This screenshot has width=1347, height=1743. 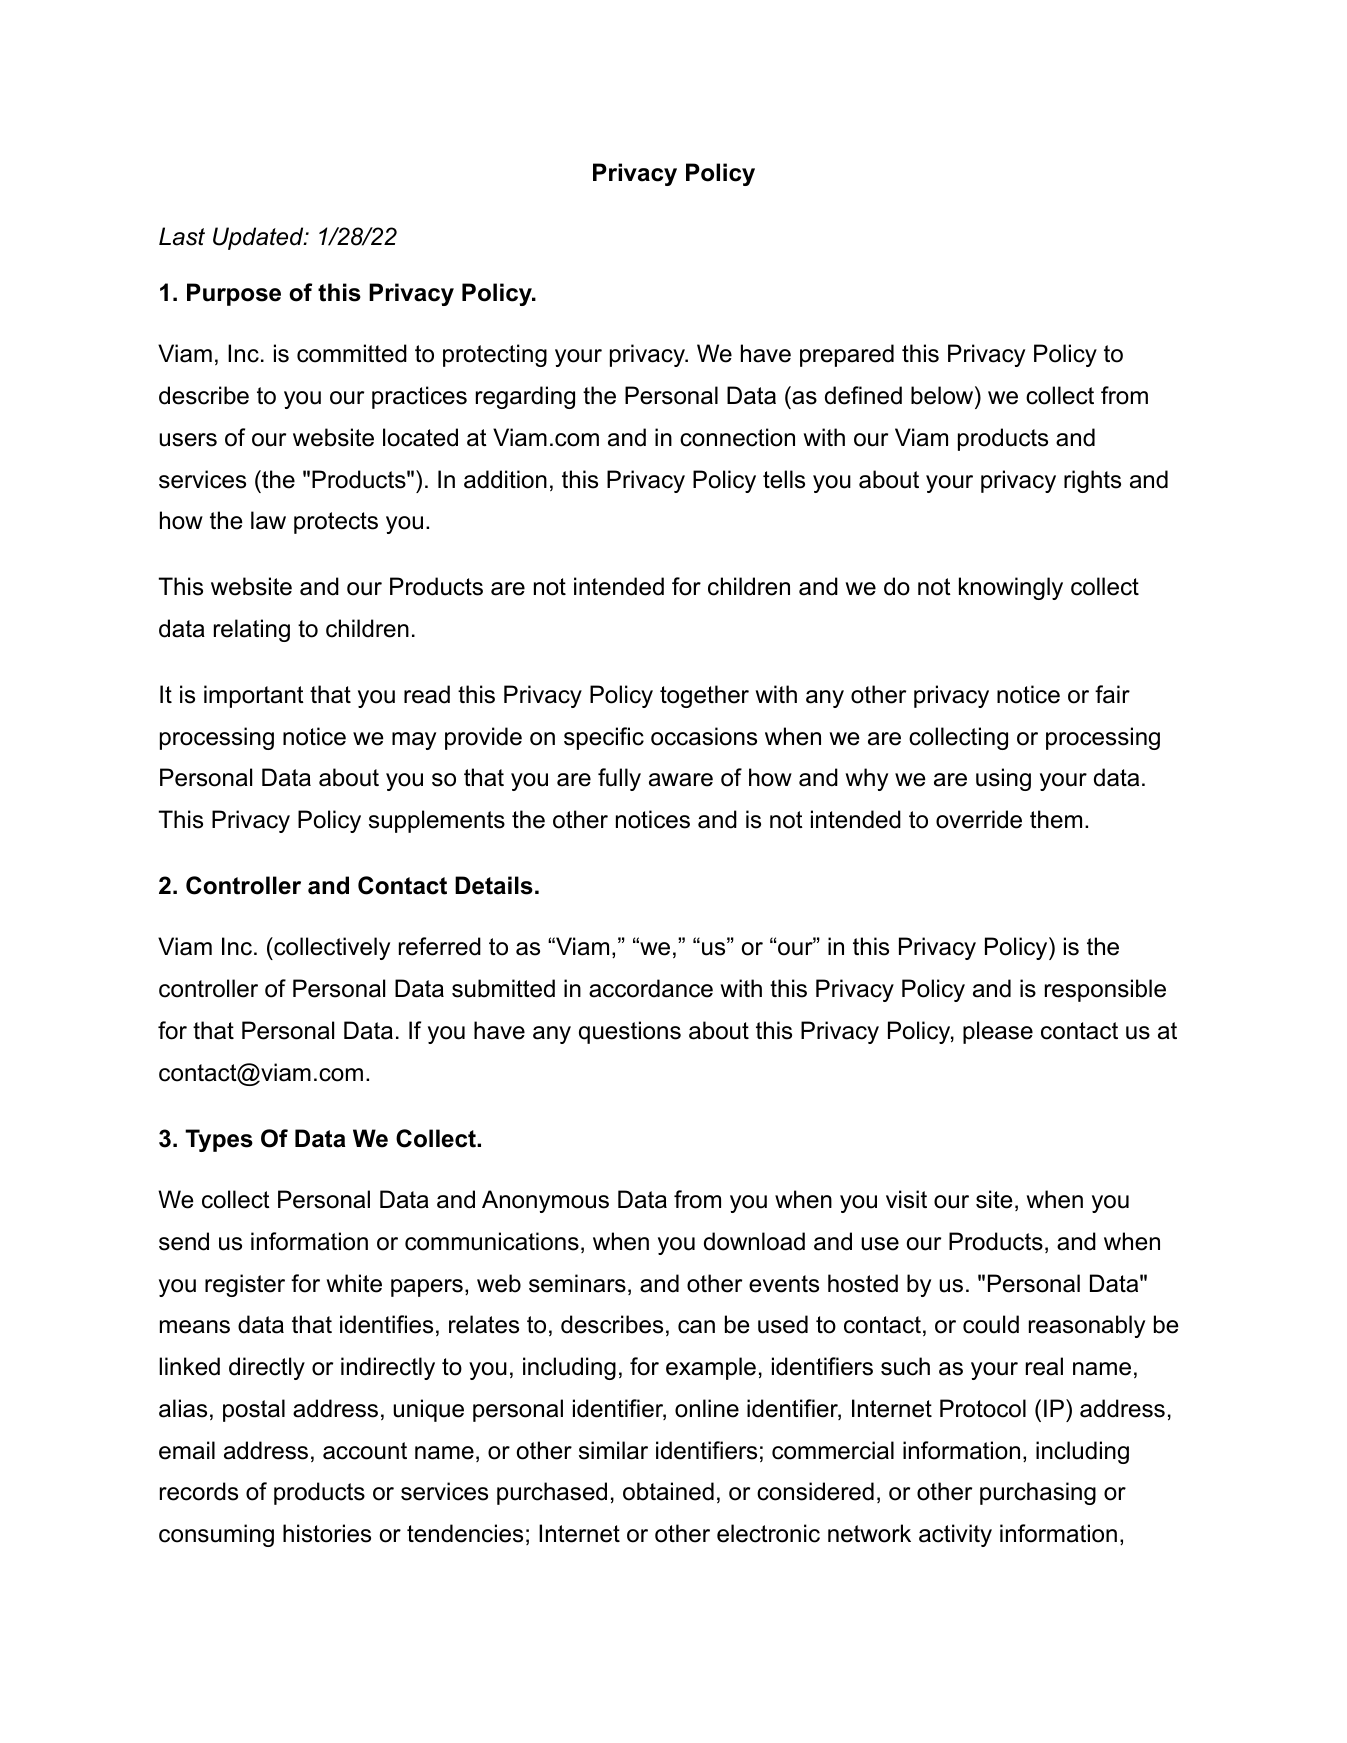 What do you see at coordinates (979, 819) in the screenshot?
I see `override` at bounding box center [979, 819].
